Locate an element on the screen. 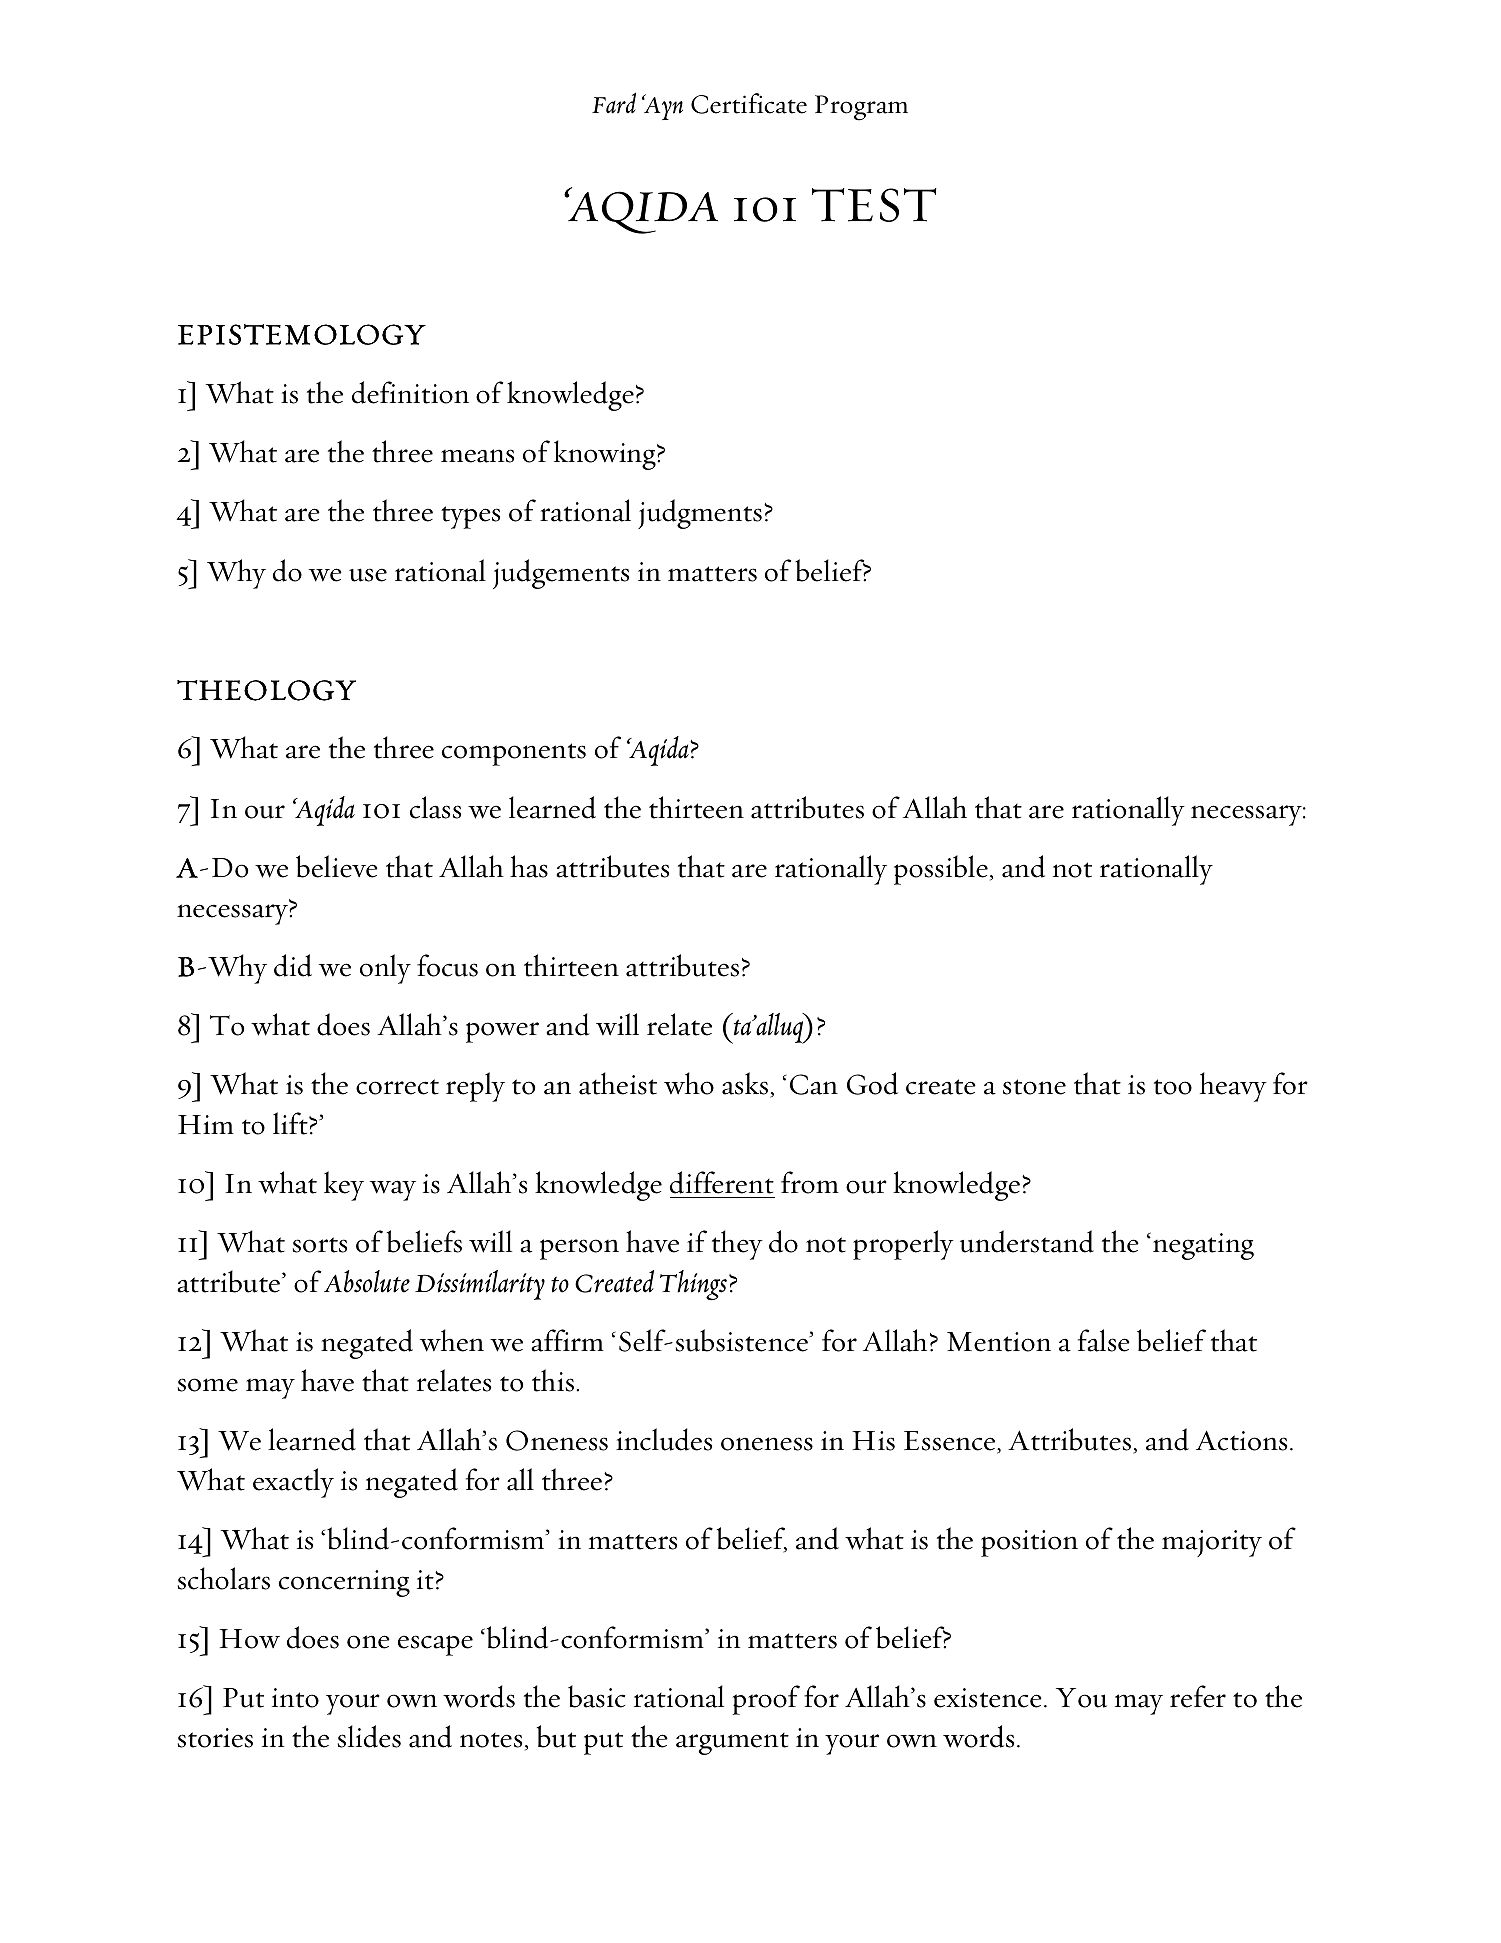 This screenshot has height=1943, width=1501. Absolute is located at coordinates (367, 1281).
